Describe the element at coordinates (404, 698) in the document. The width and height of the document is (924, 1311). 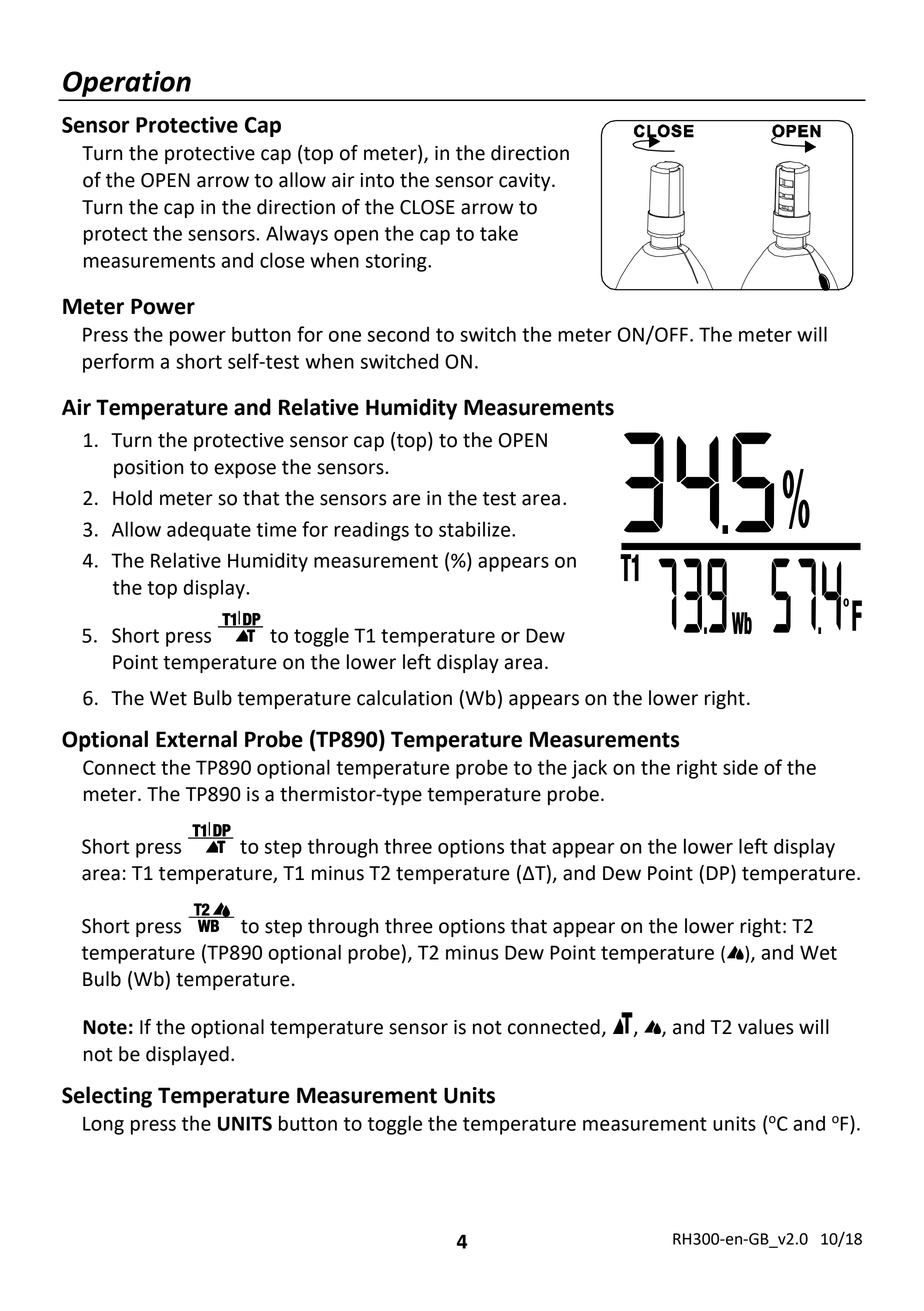
I see `calculation` at that location.
